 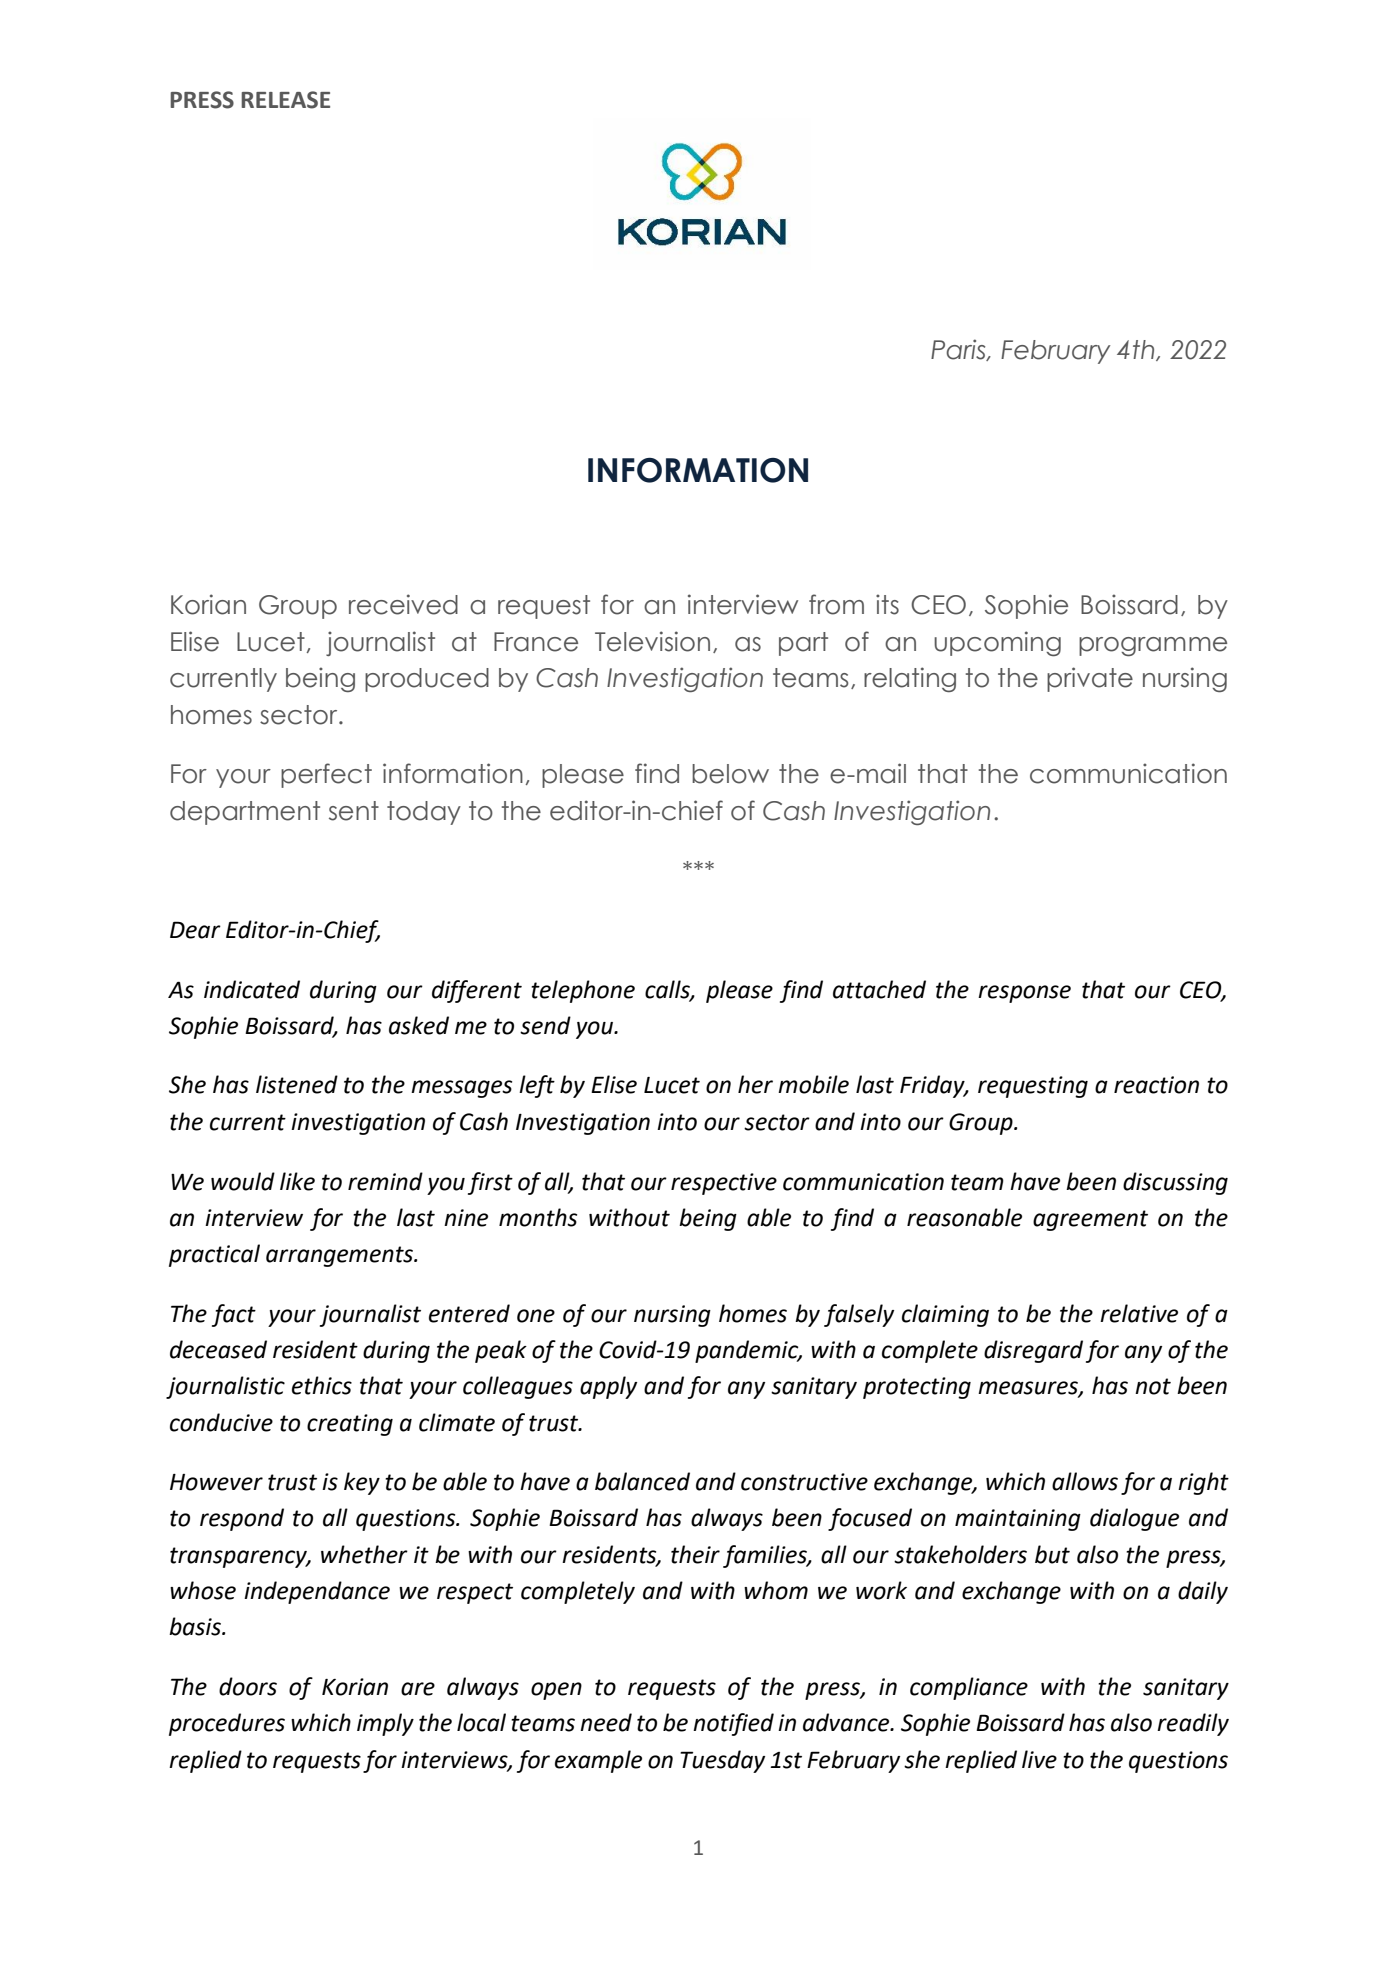 I want to click on months, so click(x=538, y=1217).
